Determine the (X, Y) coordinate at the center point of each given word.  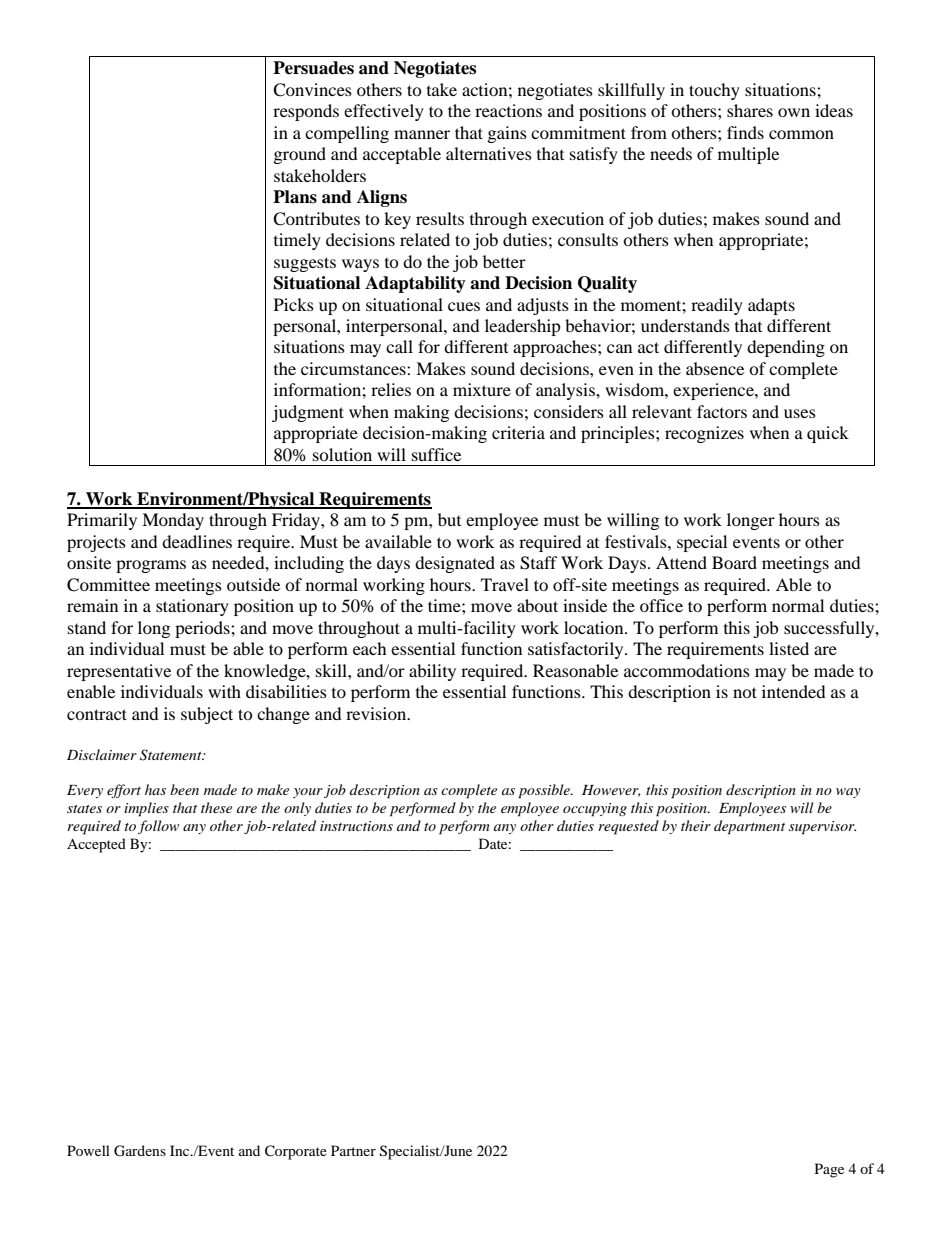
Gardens (140, 1151)
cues (464, 306)
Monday (173, 521)
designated (455, 564)
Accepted (96, 845)
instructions (356, 826)
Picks (294, 304)
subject (207, 715)
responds (306, 112)
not (745, 692)
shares (750, 110)
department (749, 827)
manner (422, 134)
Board (734, 562)
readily (717, 306)
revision (377, 713)
